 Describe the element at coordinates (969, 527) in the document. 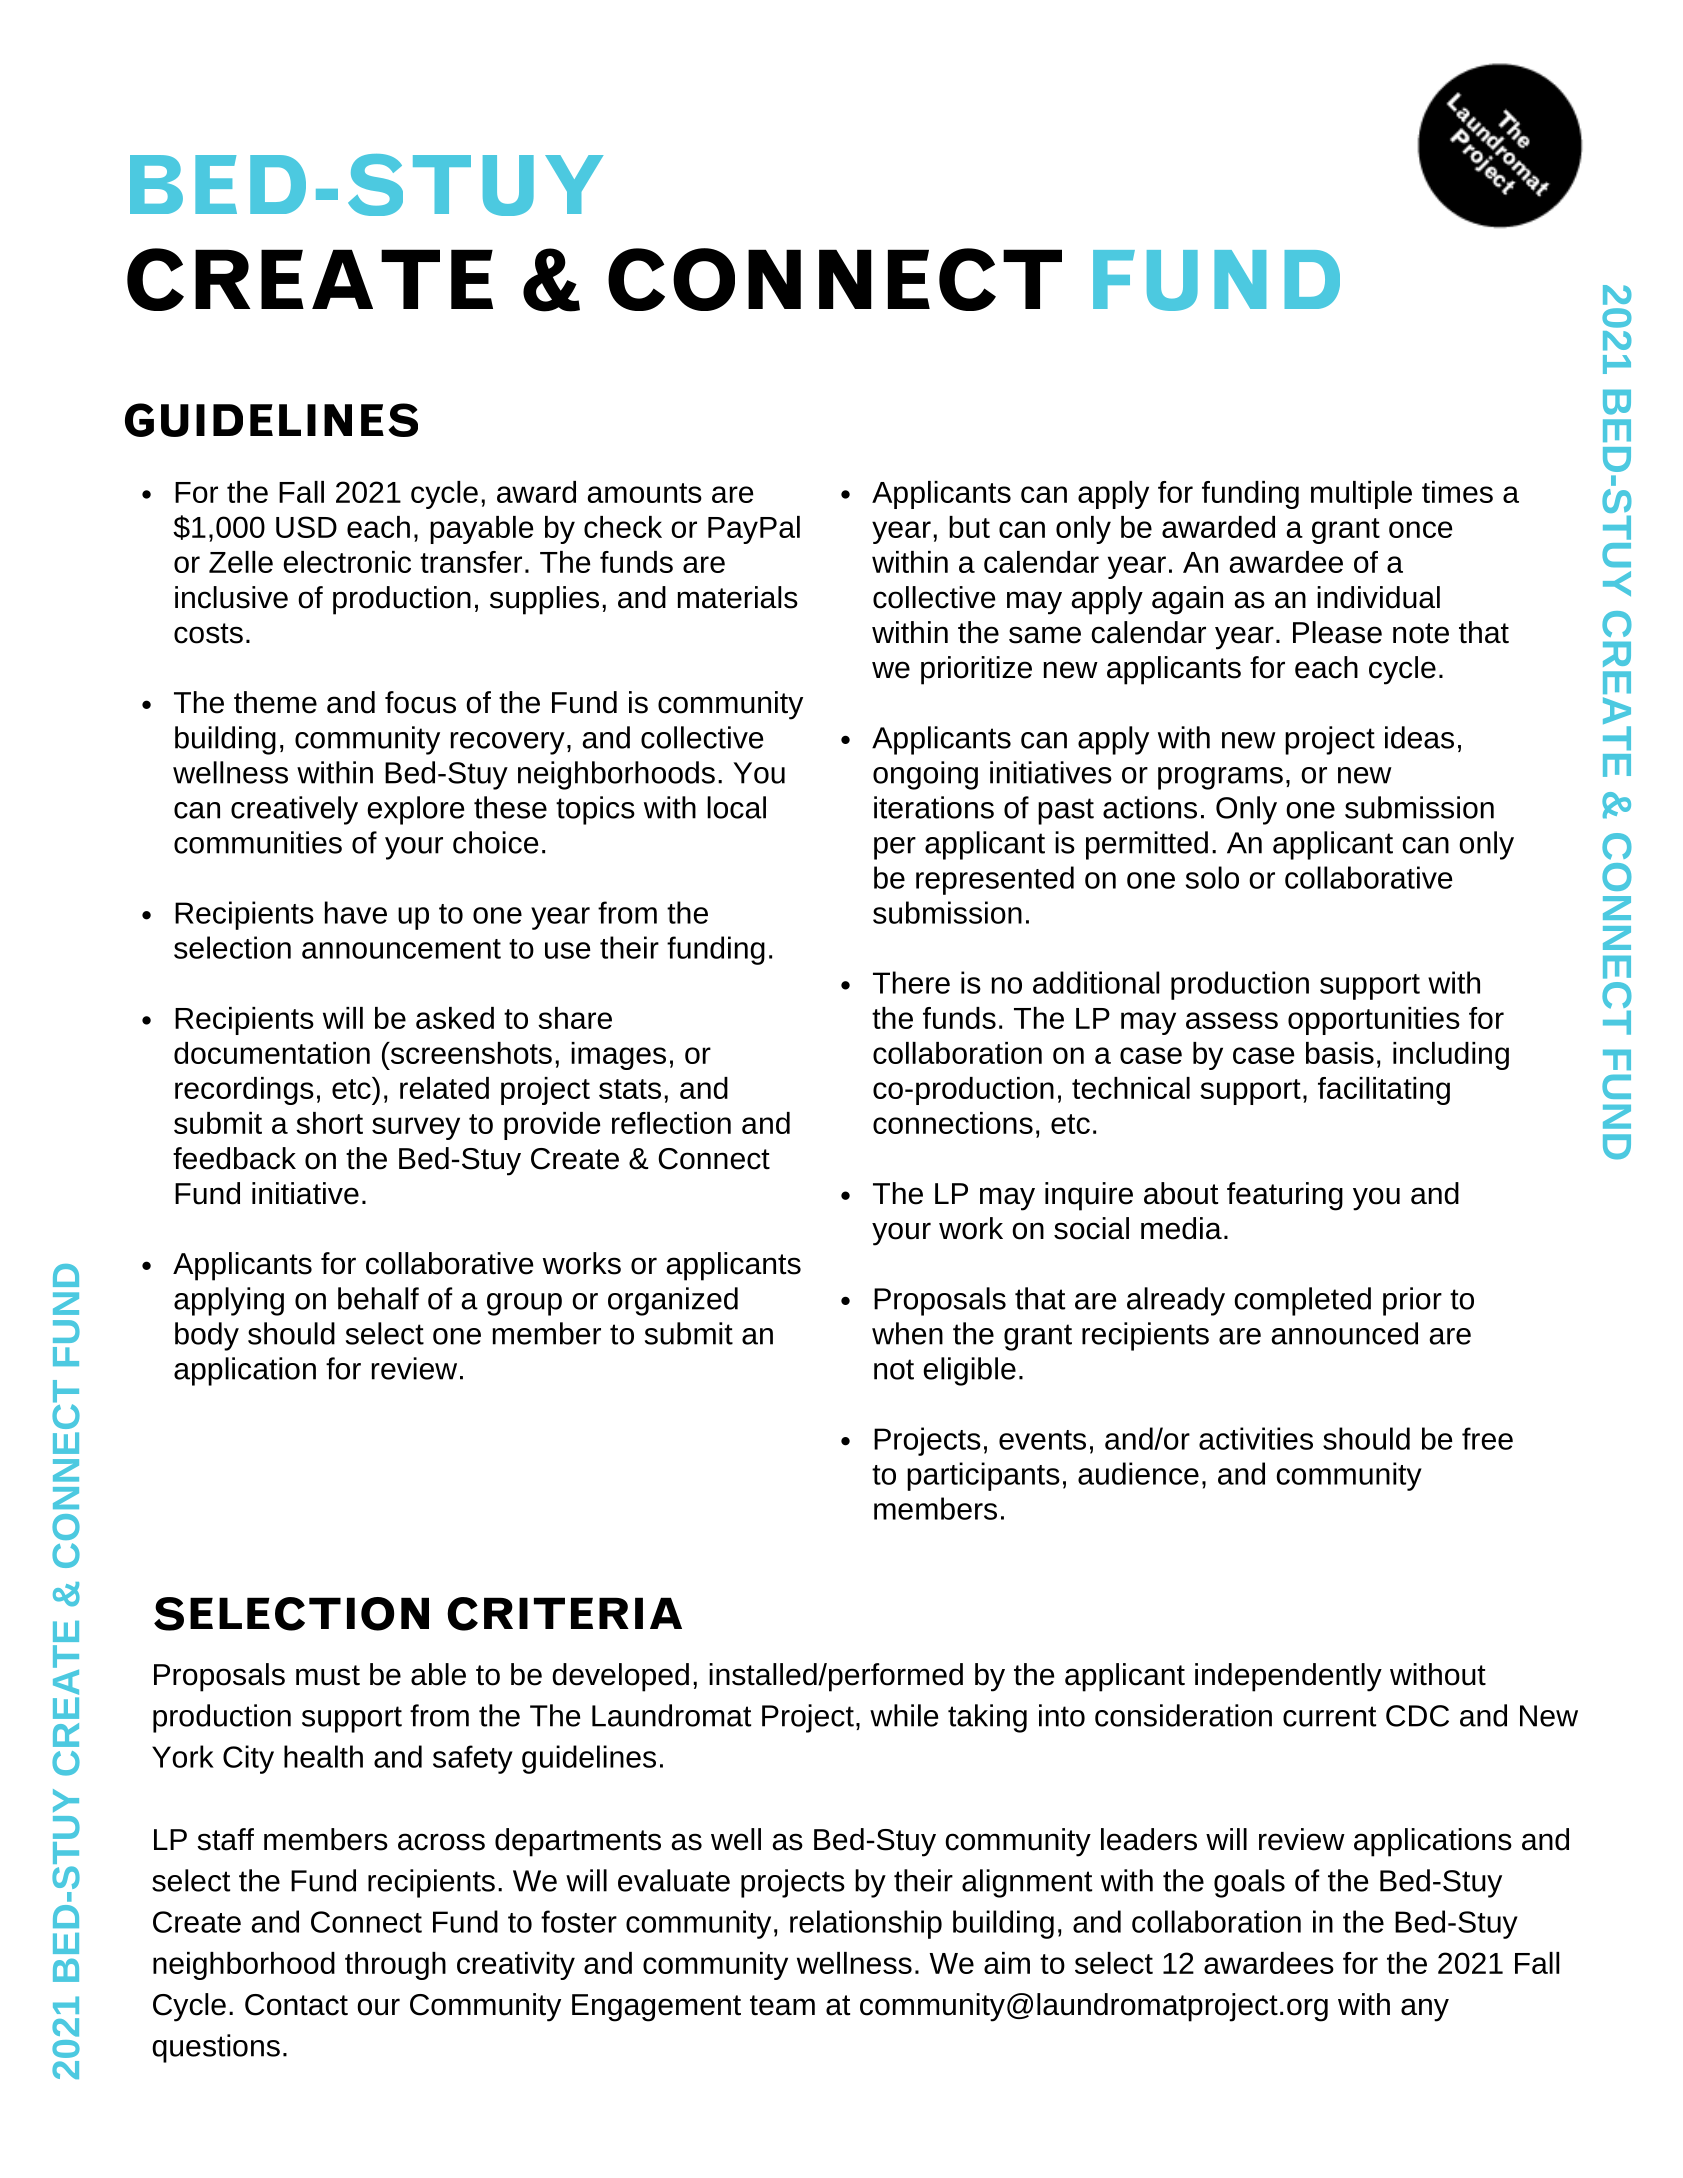

I see `but` at that location.
